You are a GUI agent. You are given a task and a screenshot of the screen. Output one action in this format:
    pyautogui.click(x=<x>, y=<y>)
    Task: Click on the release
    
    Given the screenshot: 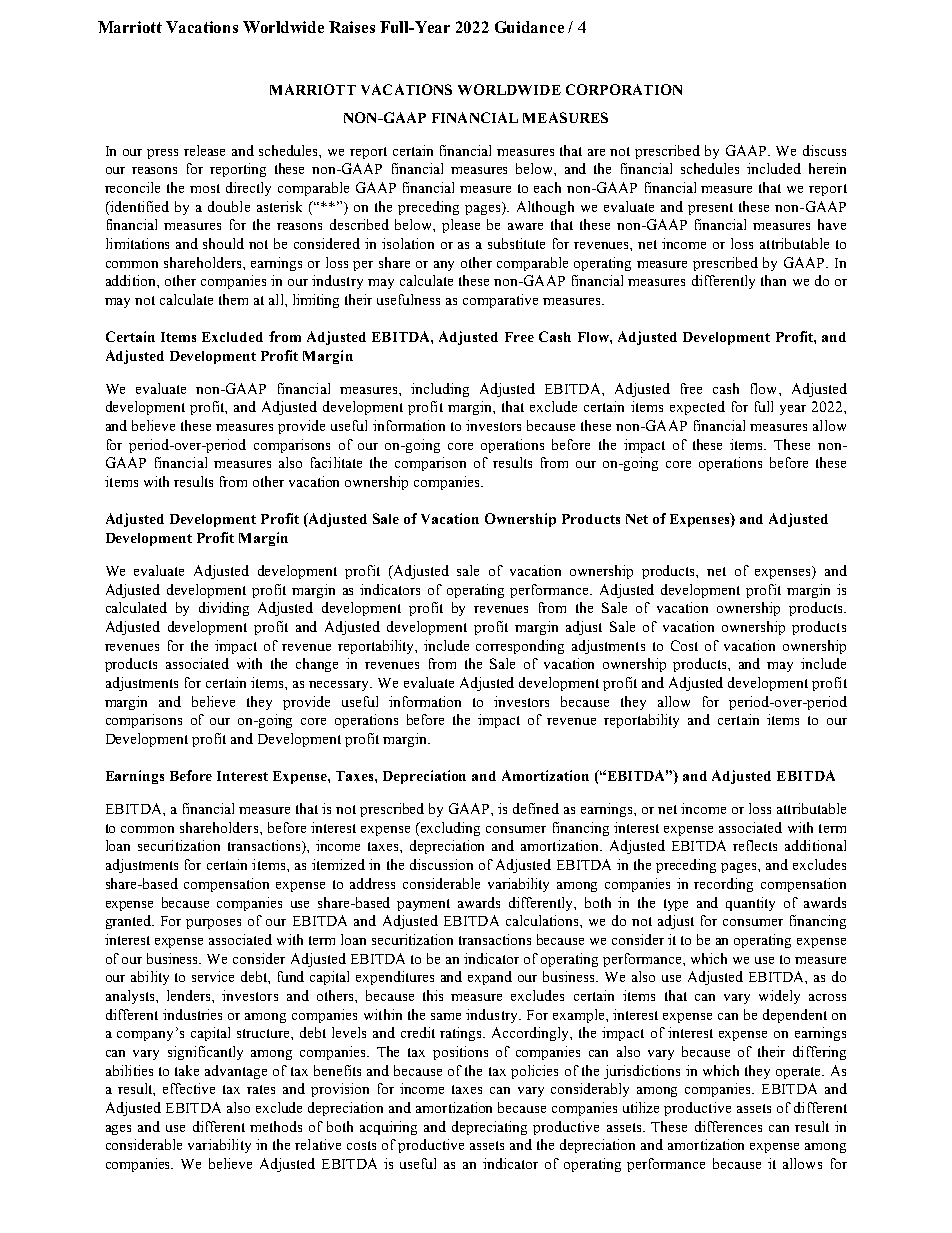 What is the action you would take?
    pyautogui.click(x=204, y=150)
